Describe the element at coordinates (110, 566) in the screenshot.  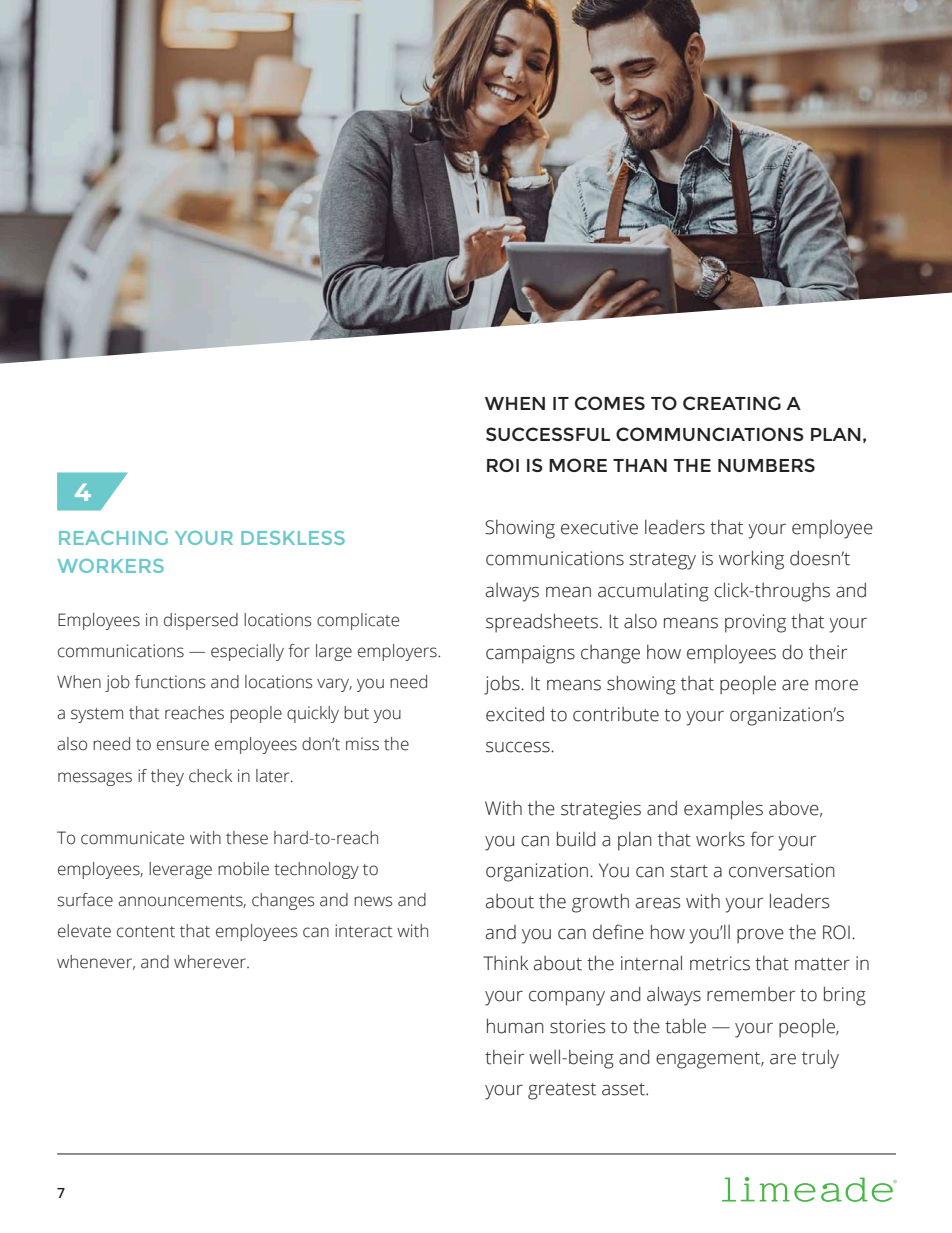
I see `WORKERS` at that location.
